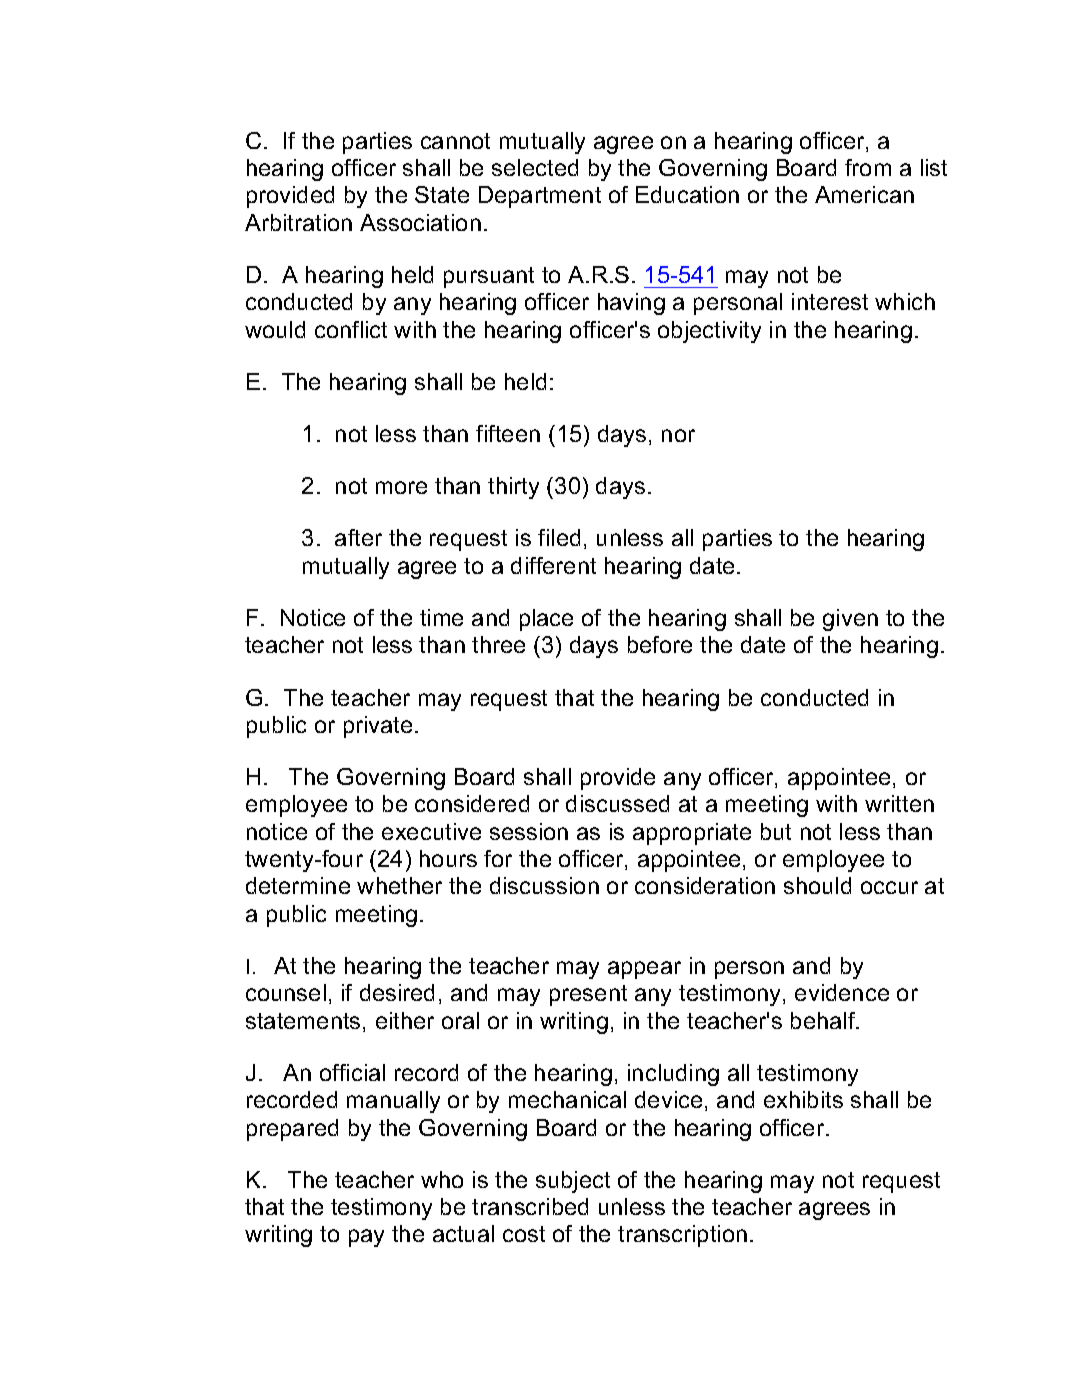 This screenshot has height=1398, width=1080. What do you see at coordinates (850, 620) in the screenshot?
I see `given` at bounding box center [850, 620].
